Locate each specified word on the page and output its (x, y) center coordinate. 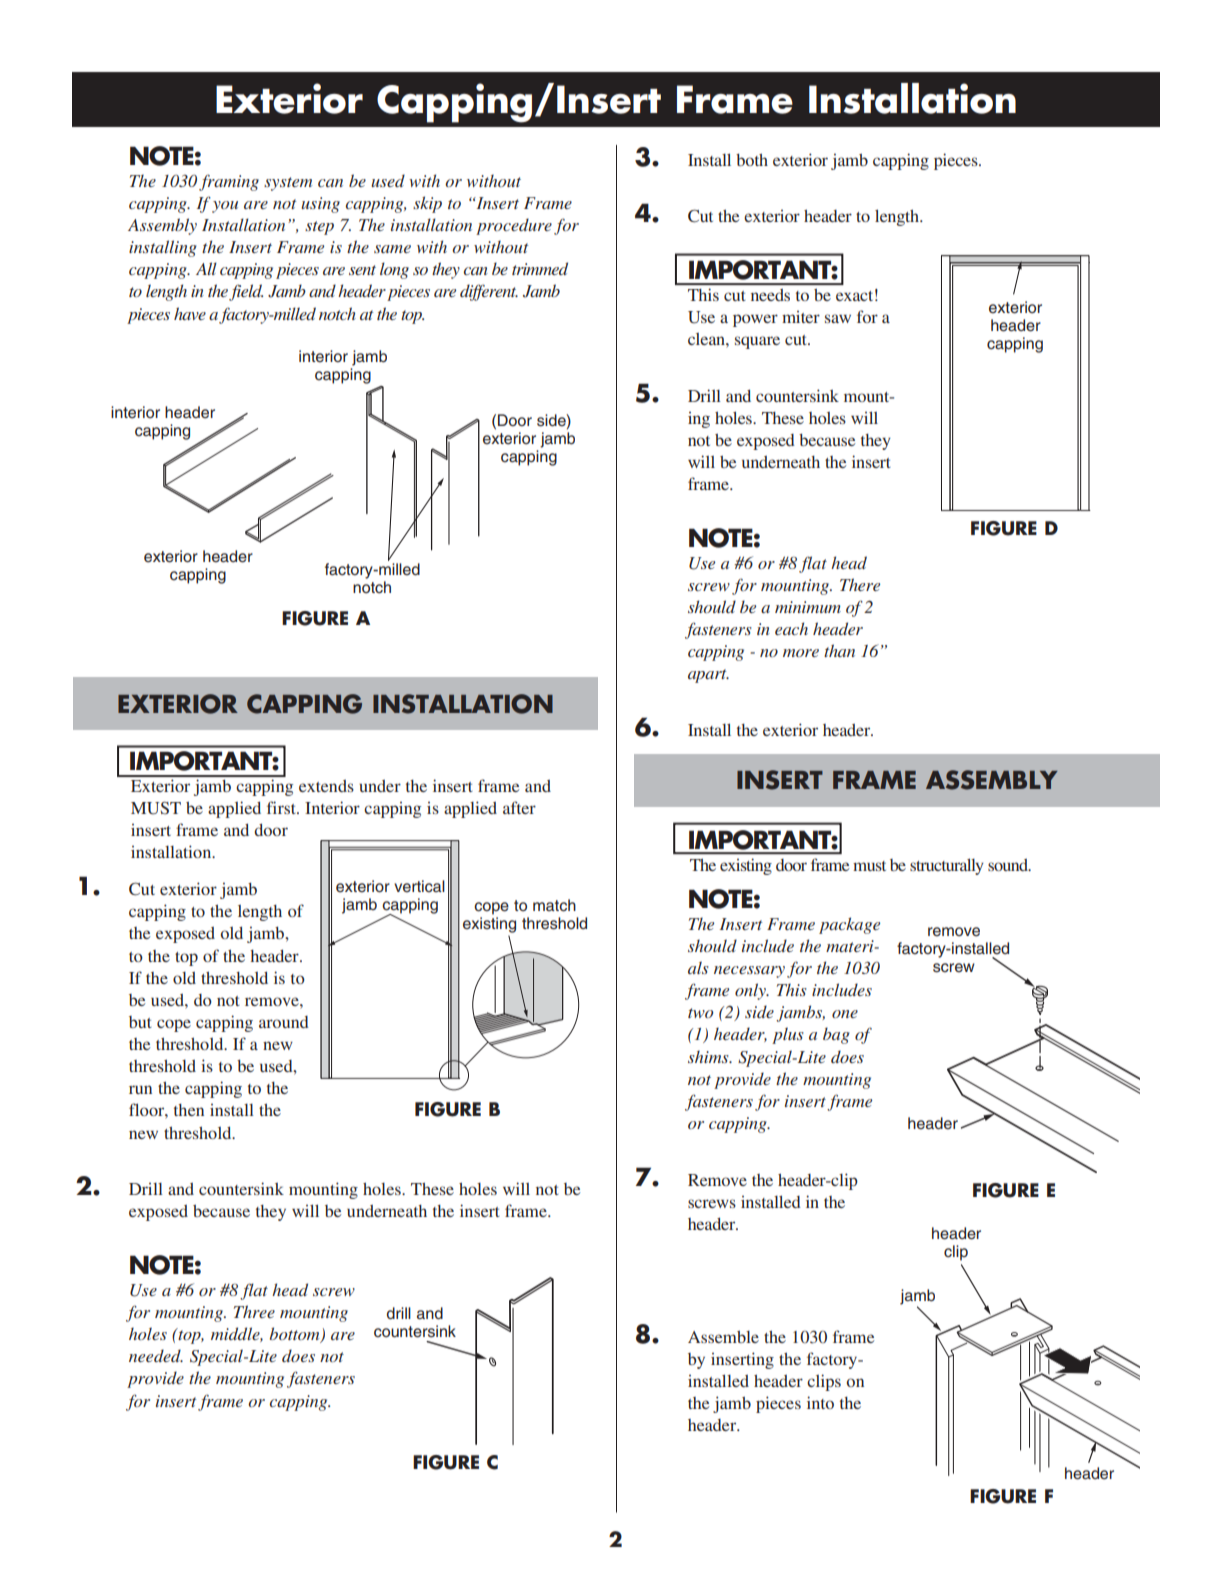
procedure (514, 226)
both (752, 160)
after (519, 807)
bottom (296, 1335)
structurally (947, 866)
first (282, 807)
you (225, 207)
